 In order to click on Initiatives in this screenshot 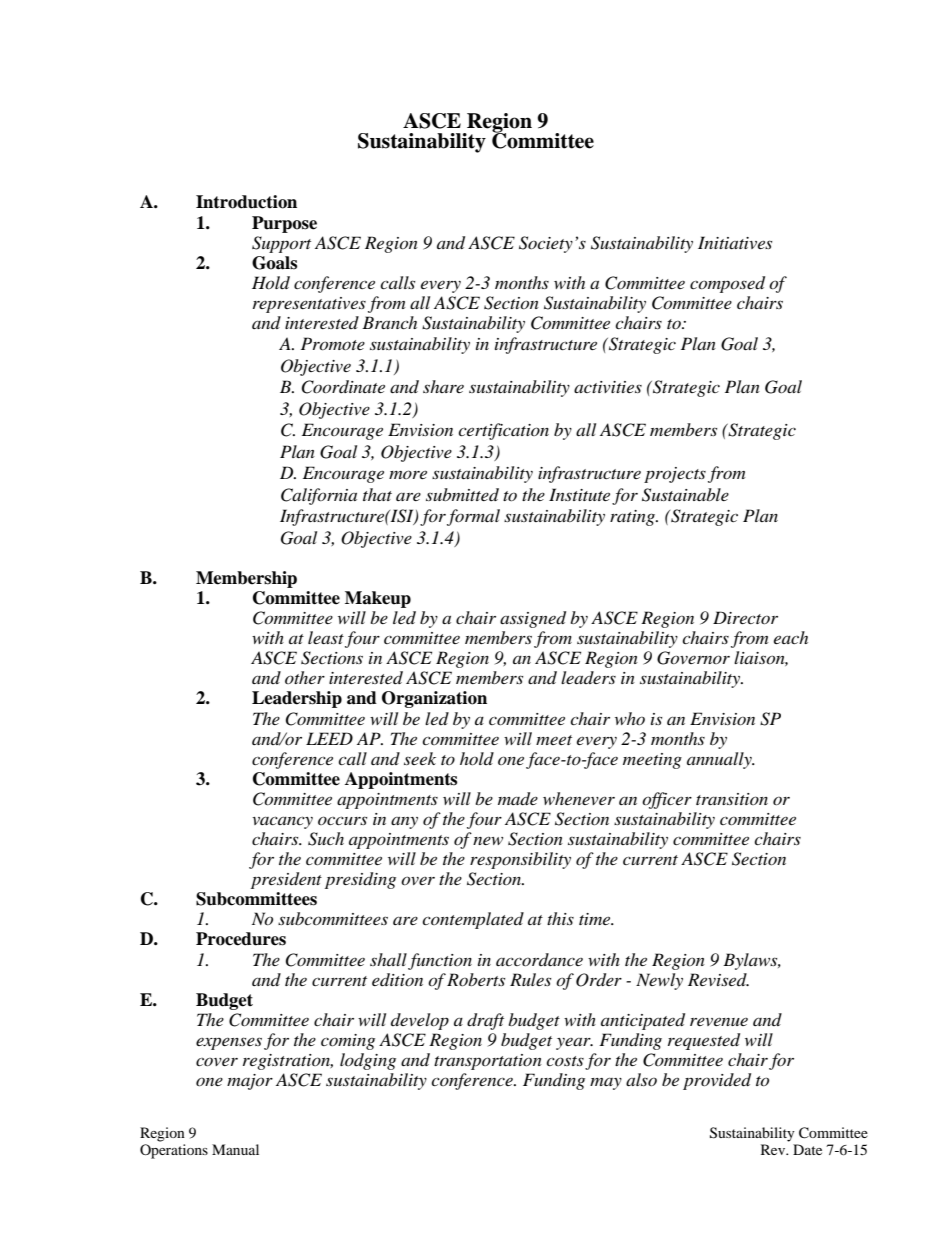, I will do `click(735, 242)`.
